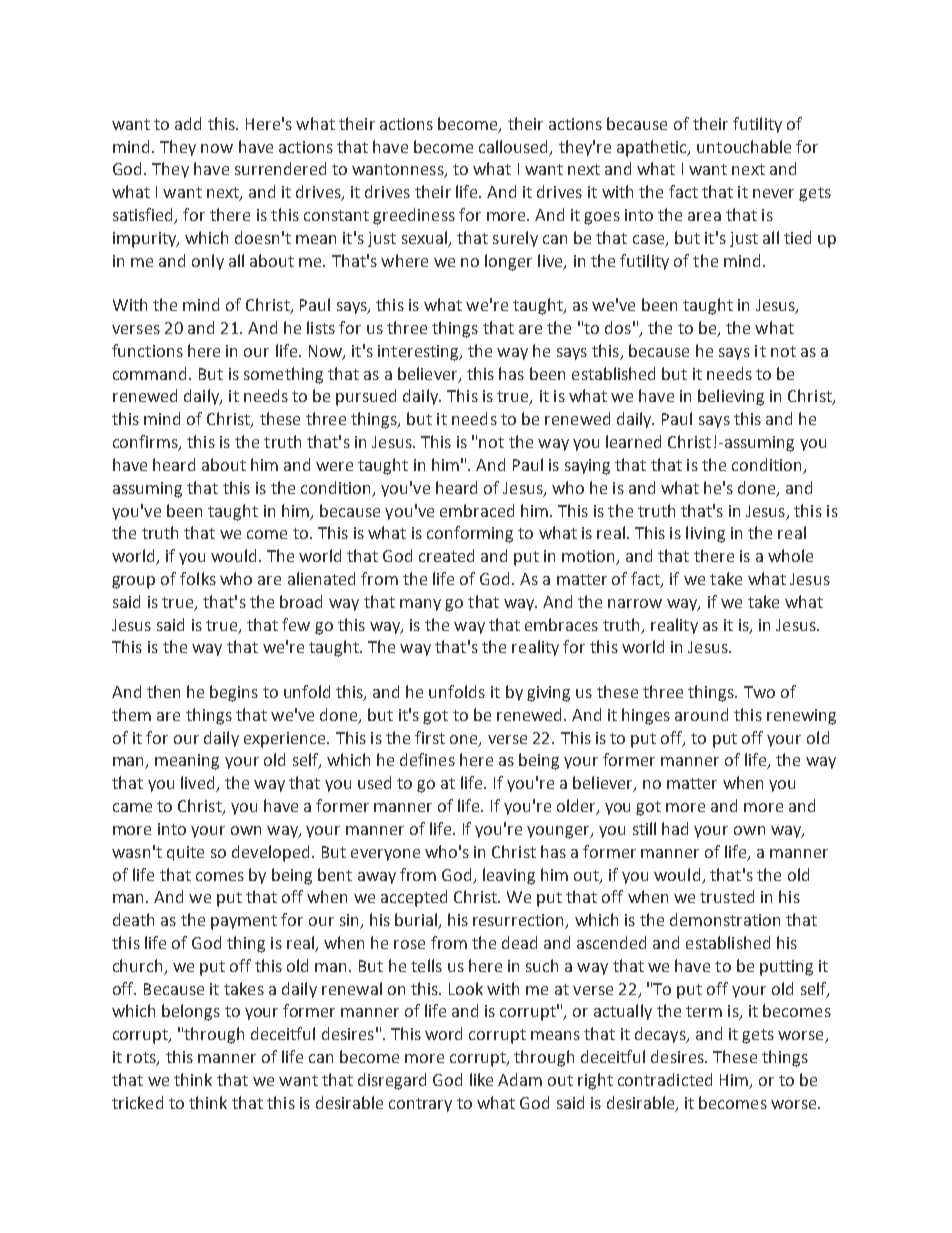  Describe the element at coordinates (414, 216) in the page. I see `greediness` at that location.
